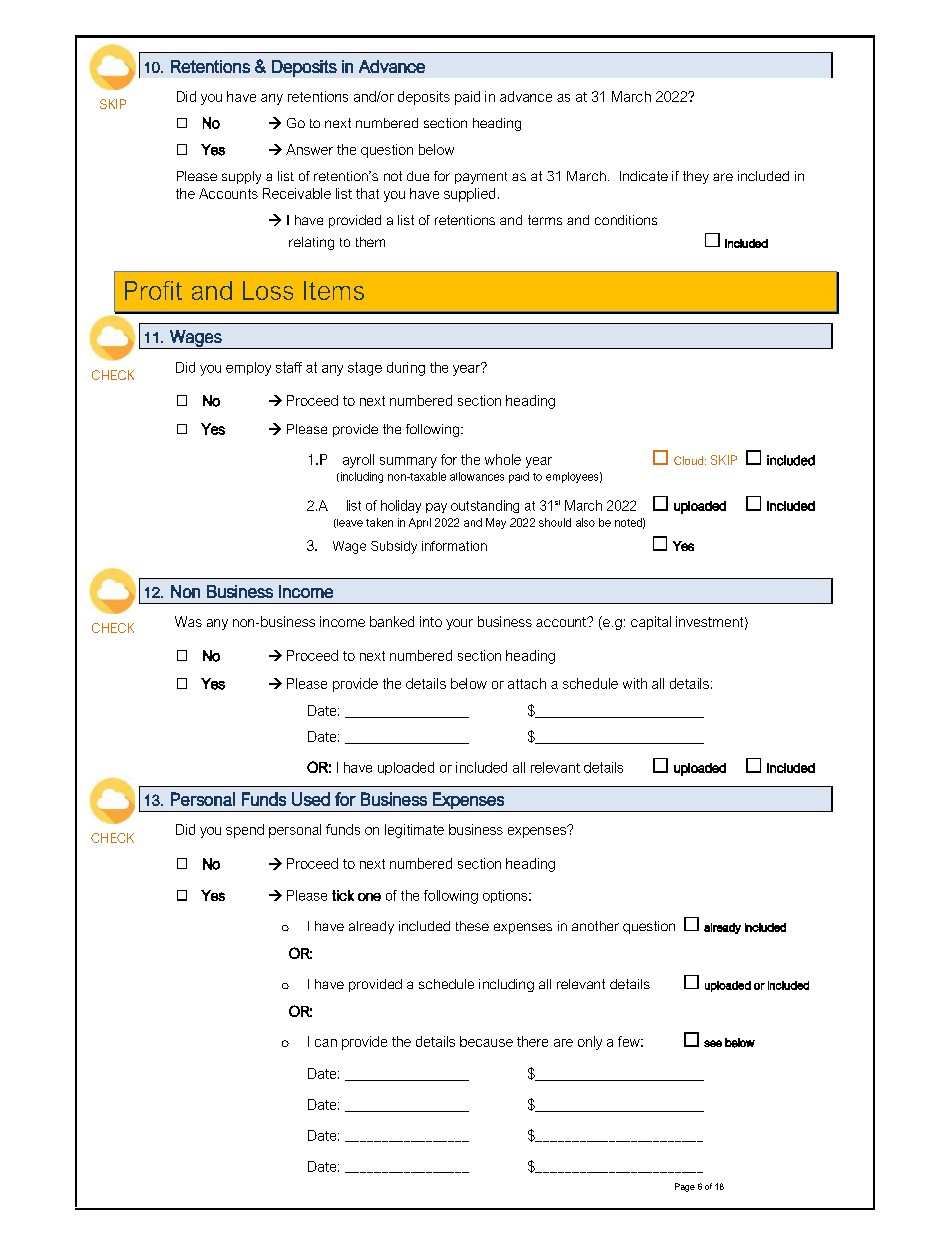  I want to click on due, so click(418, 176).
